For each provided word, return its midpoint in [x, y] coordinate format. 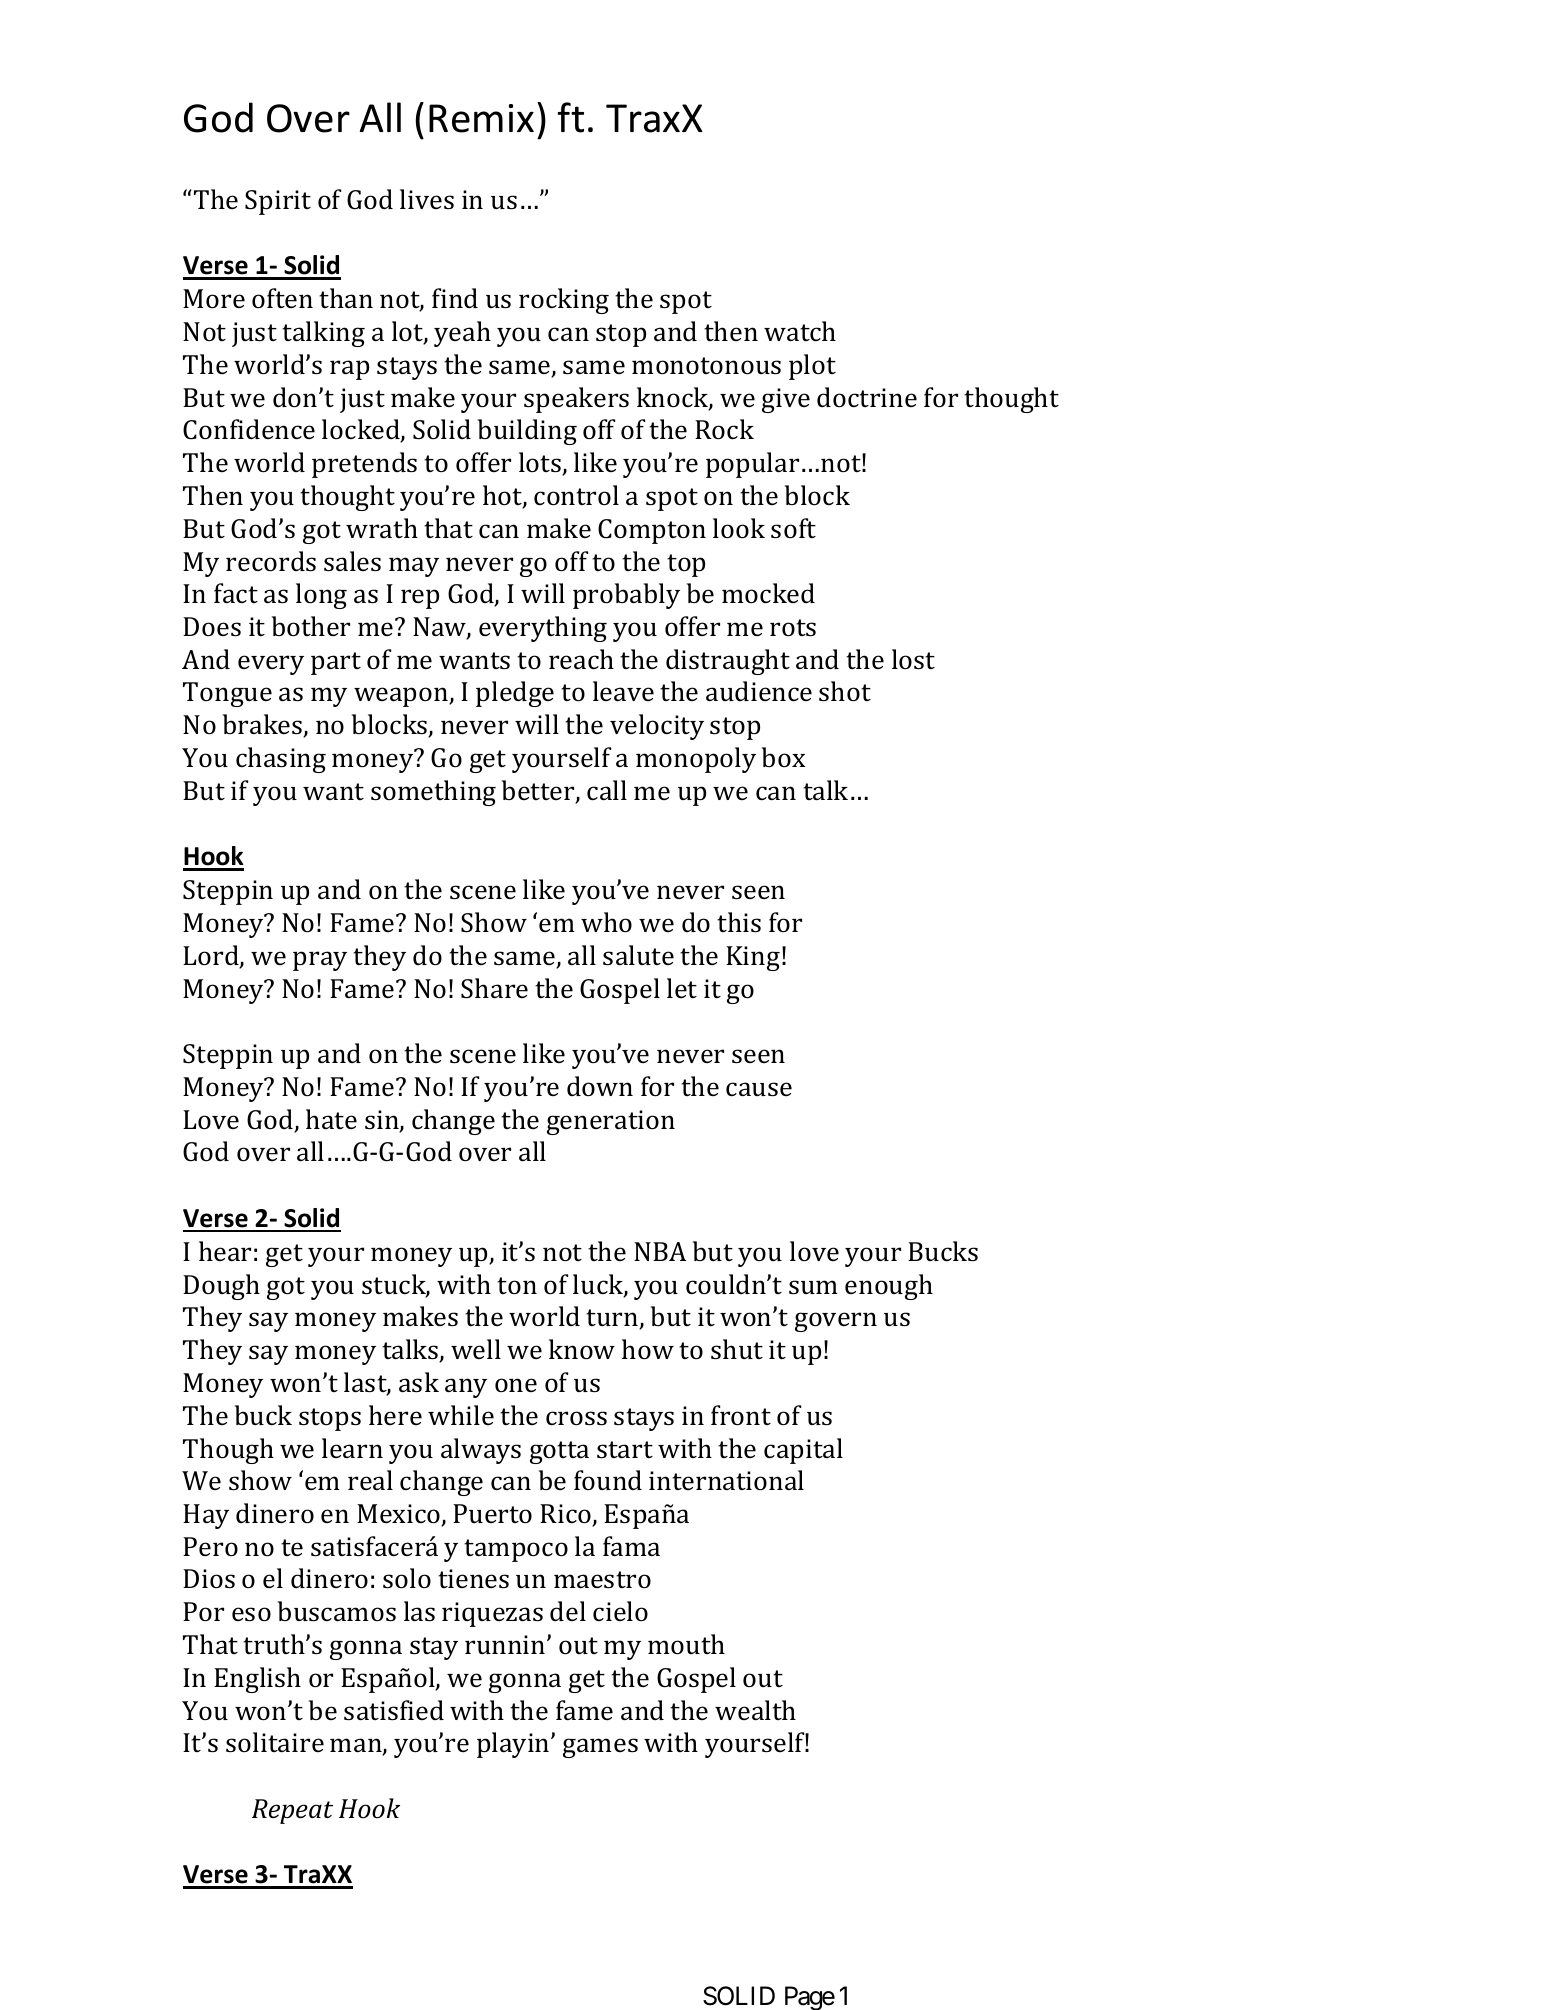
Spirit [278, 202]
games [600, 1748]
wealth [755, 1710]
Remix [481, 118]
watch [800, 331]
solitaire [275, 1742]
